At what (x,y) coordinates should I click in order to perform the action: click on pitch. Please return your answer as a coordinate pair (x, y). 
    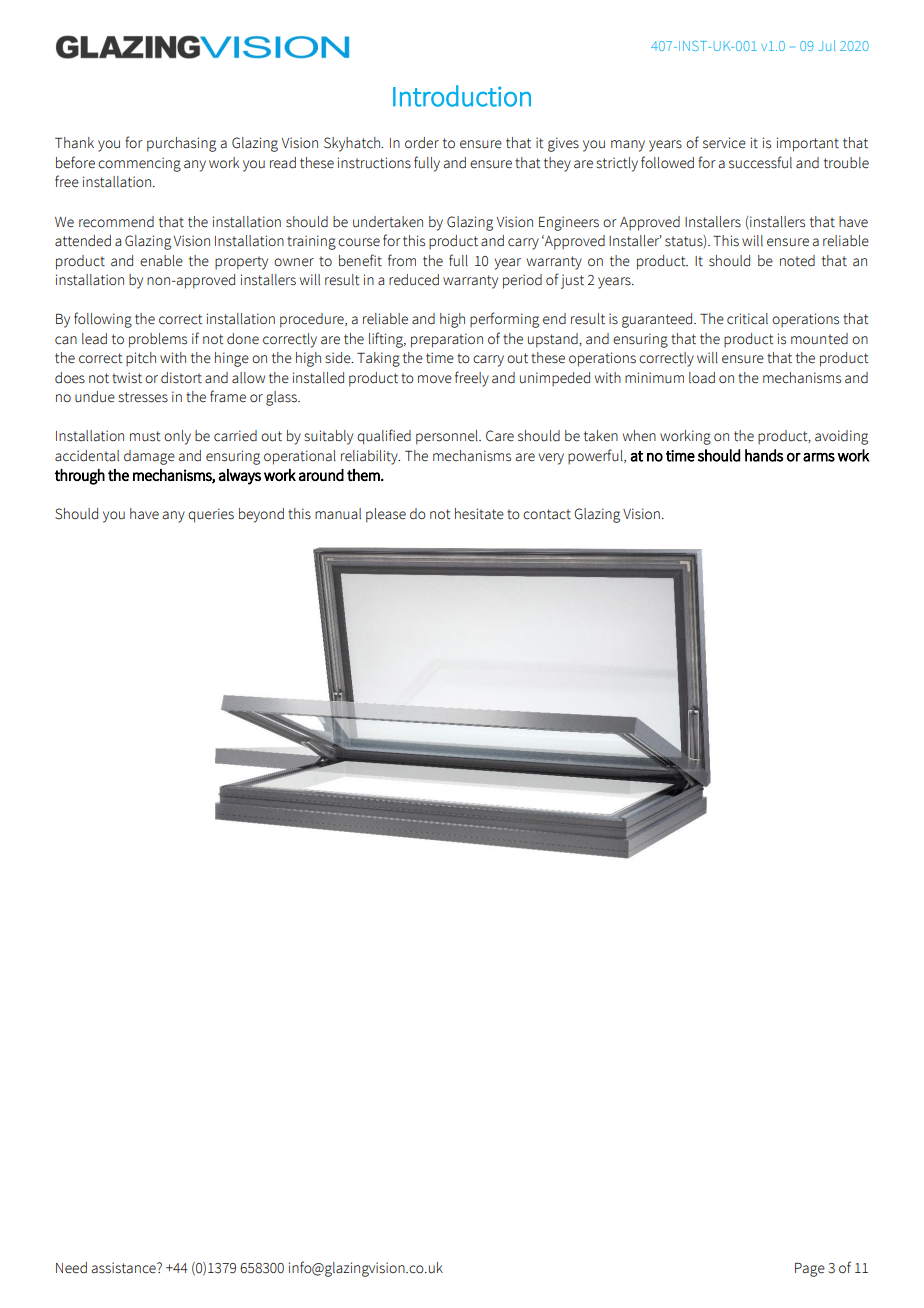
    Looking at the image, I should click on (141, 359).
